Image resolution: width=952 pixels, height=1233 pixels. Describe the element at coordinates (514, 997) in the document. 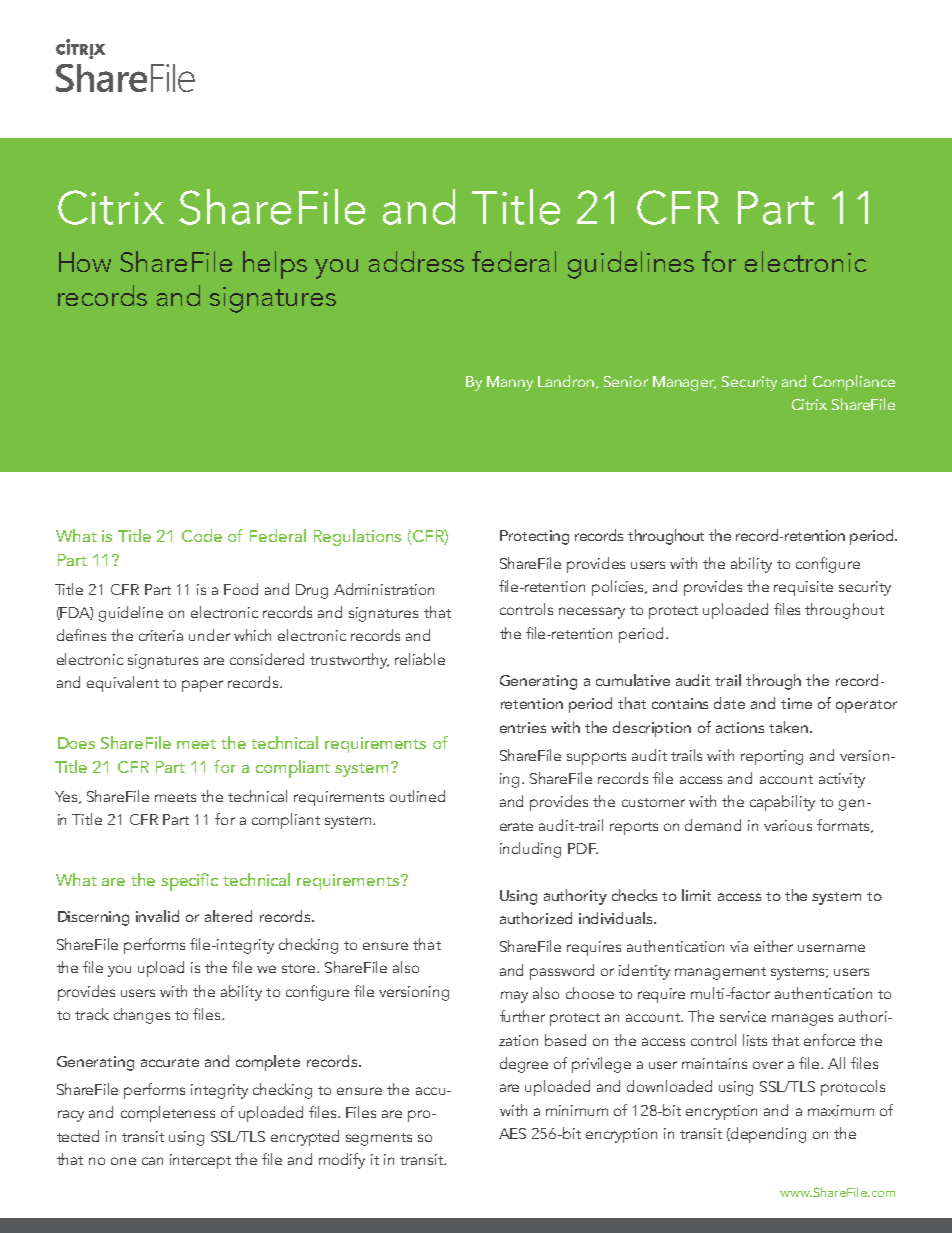

I see `may` at that location.
